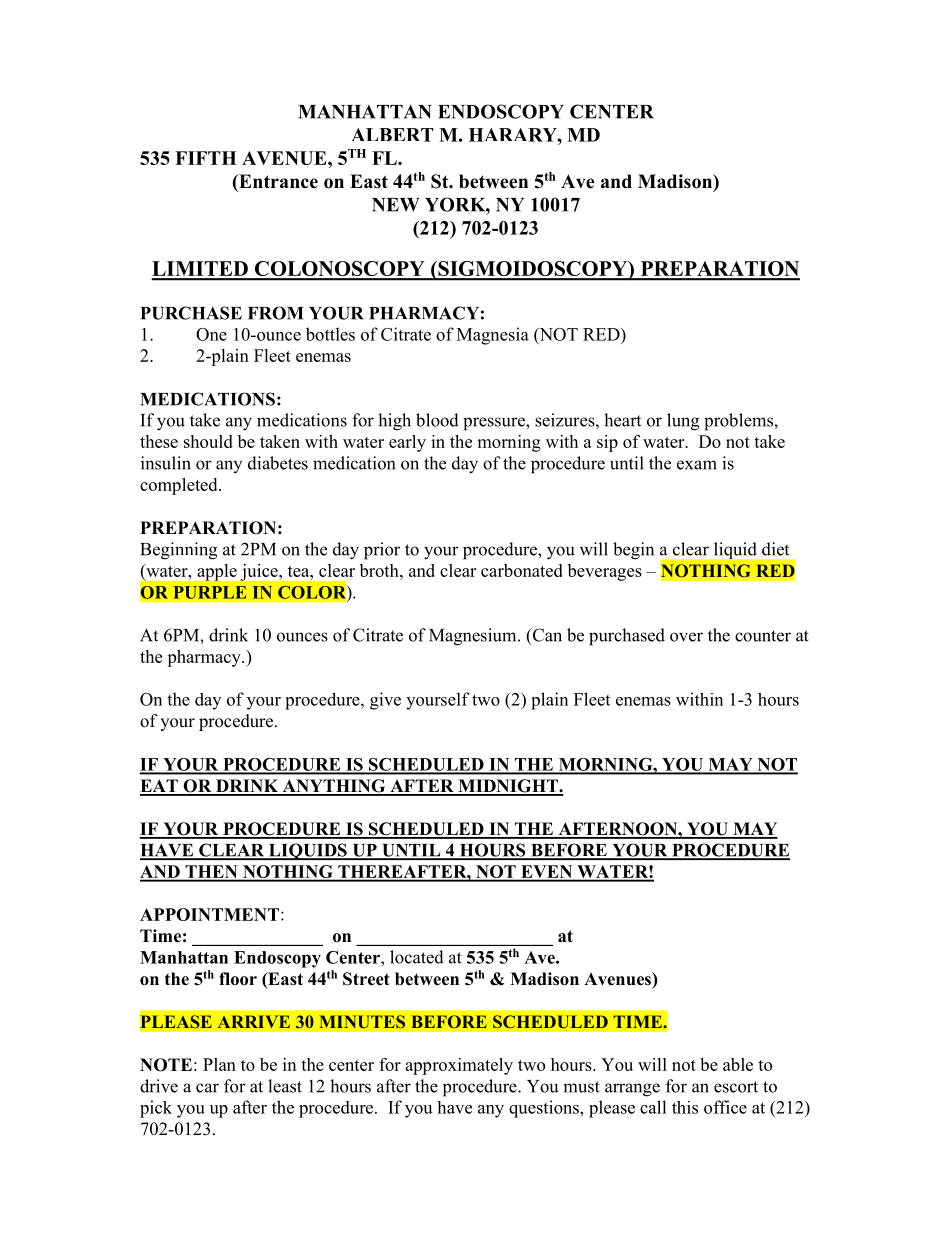 This document has height=1233, width=952. What do you see at coordinates (683, 422) in the document?
I see `lung` at bounding box center [683, 422].
